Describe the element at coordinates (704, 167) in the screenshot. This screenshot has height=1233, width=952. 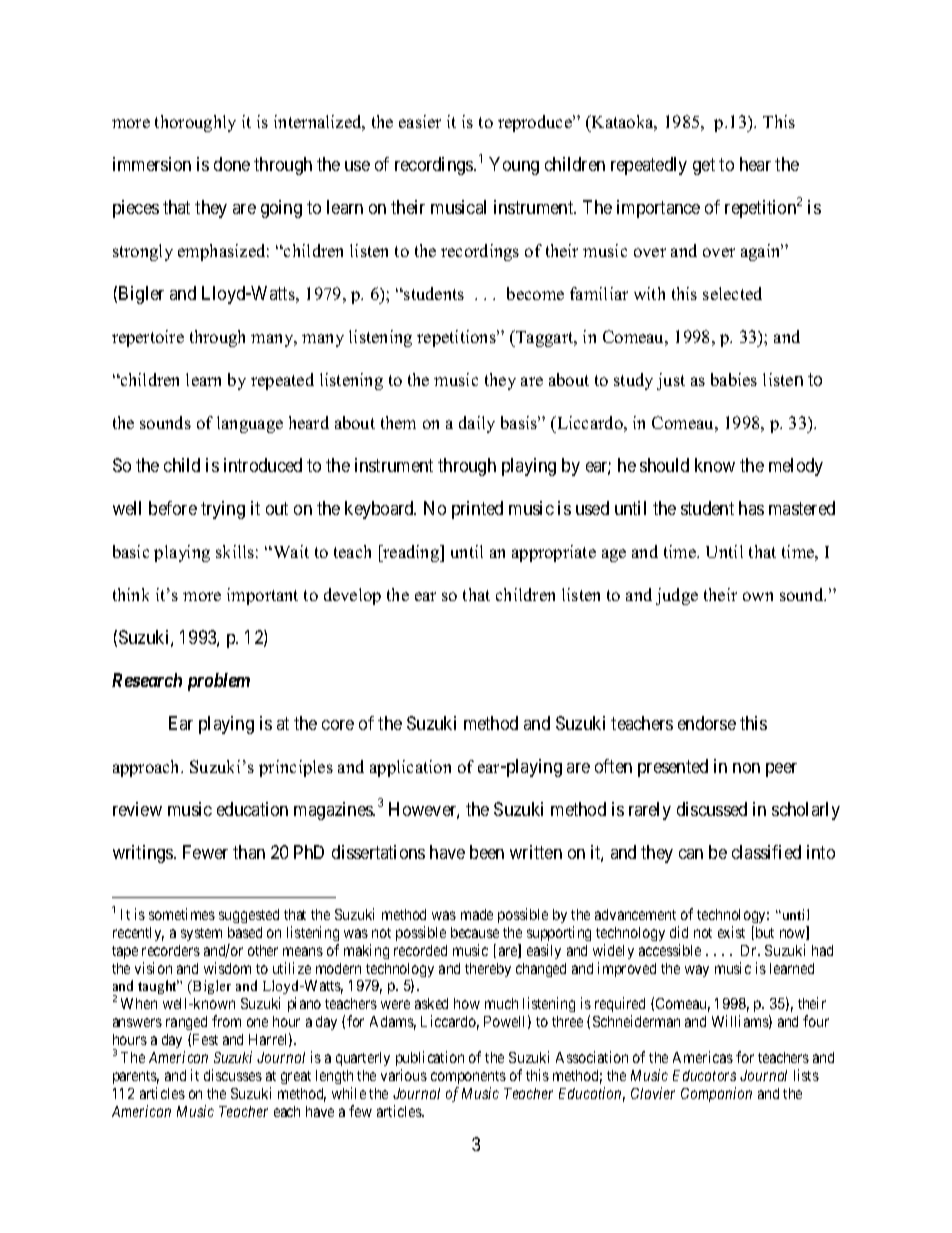
I see `get` at that location.
